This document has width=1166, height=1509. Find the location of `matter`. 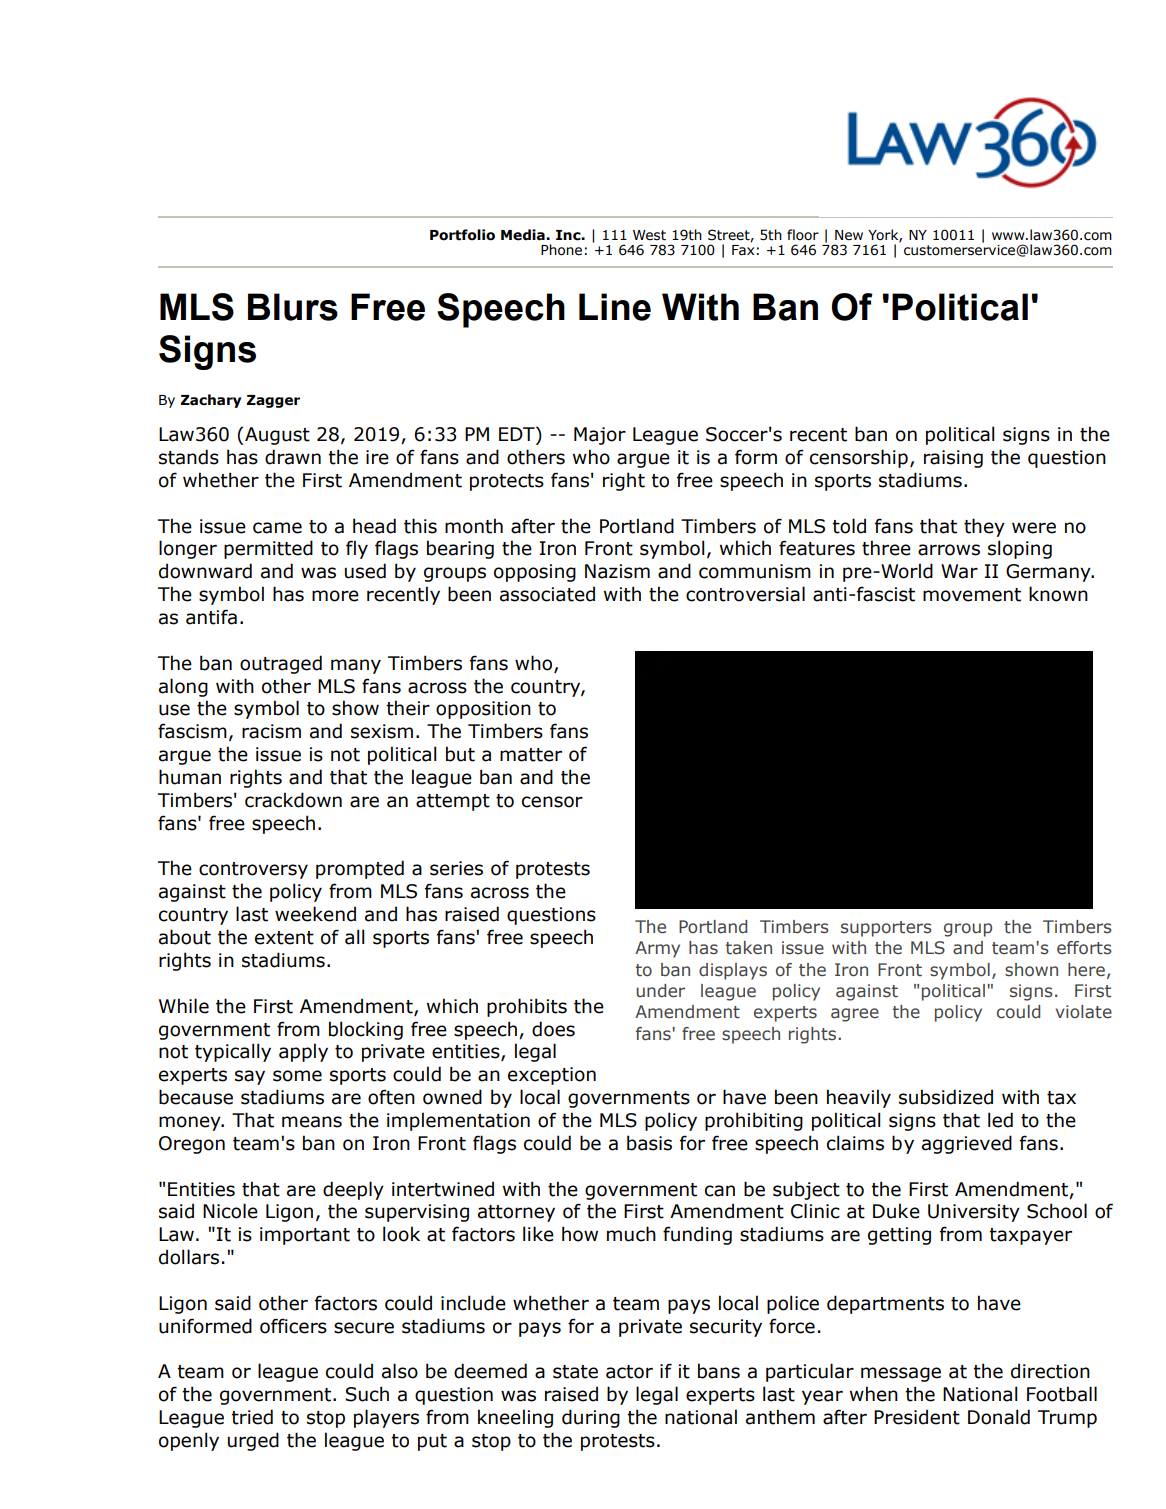

matter is located at coordinates (531, 755).
